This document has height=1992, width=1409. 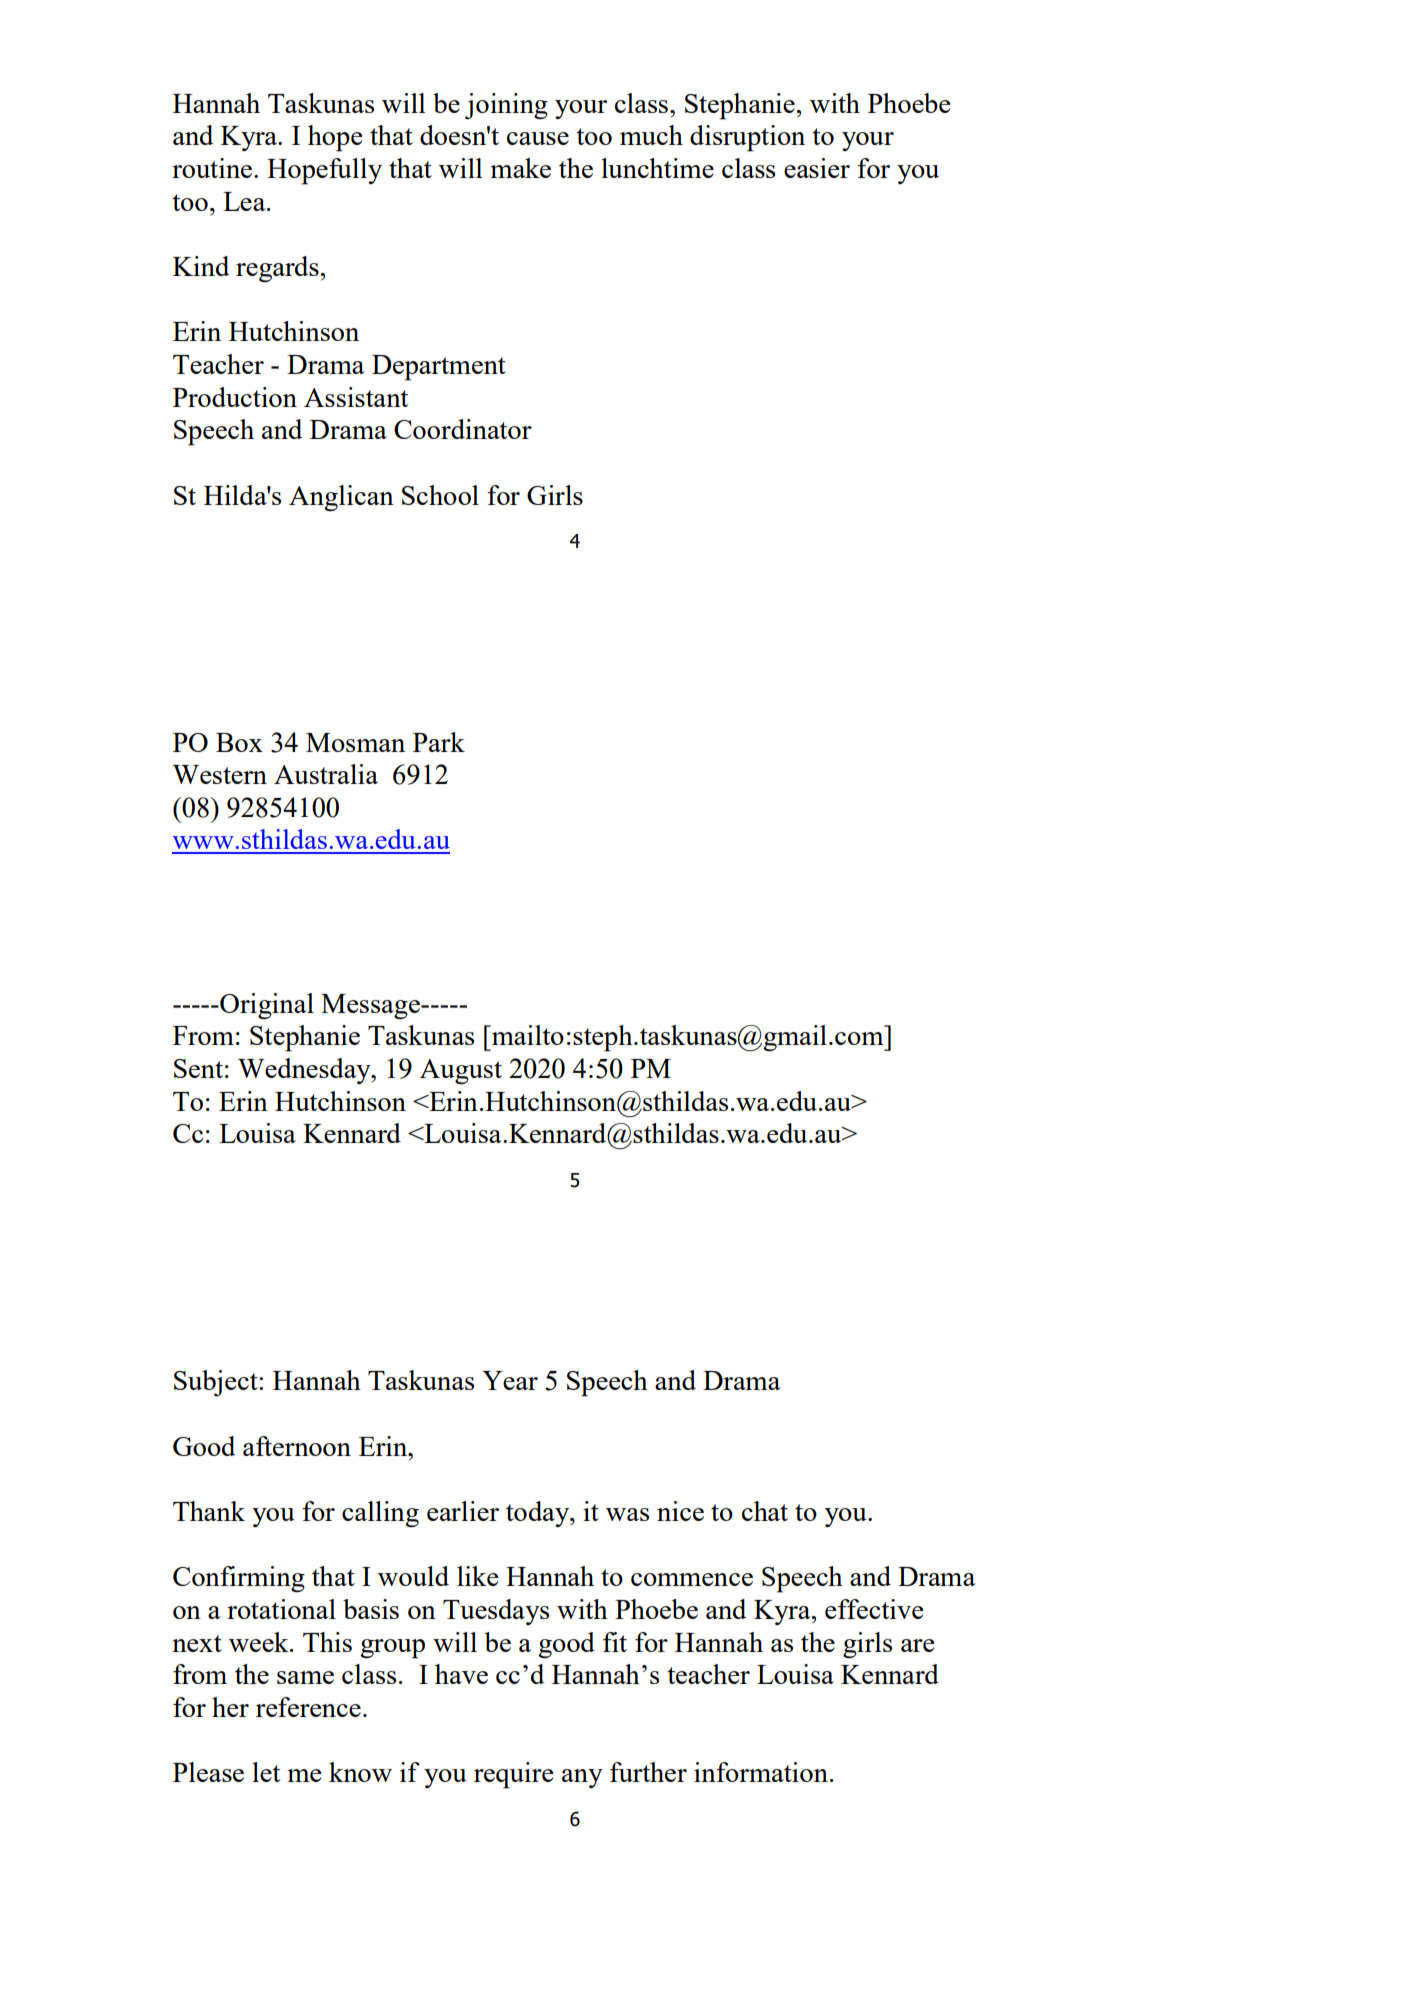 I want to click on Year, so click(x=510, y=1380).
